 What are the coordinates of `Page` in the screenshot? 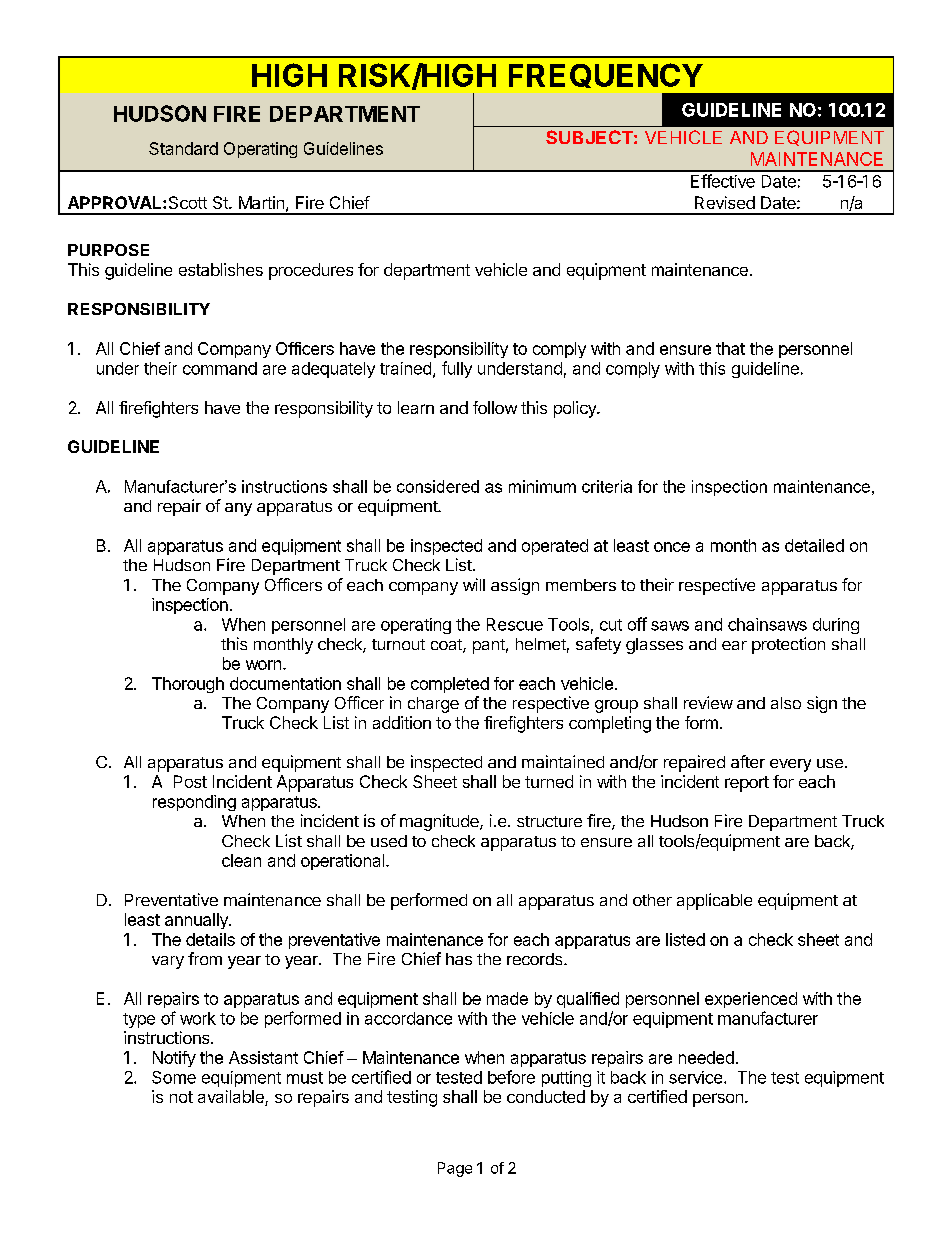 It's located at (455, 1169).
